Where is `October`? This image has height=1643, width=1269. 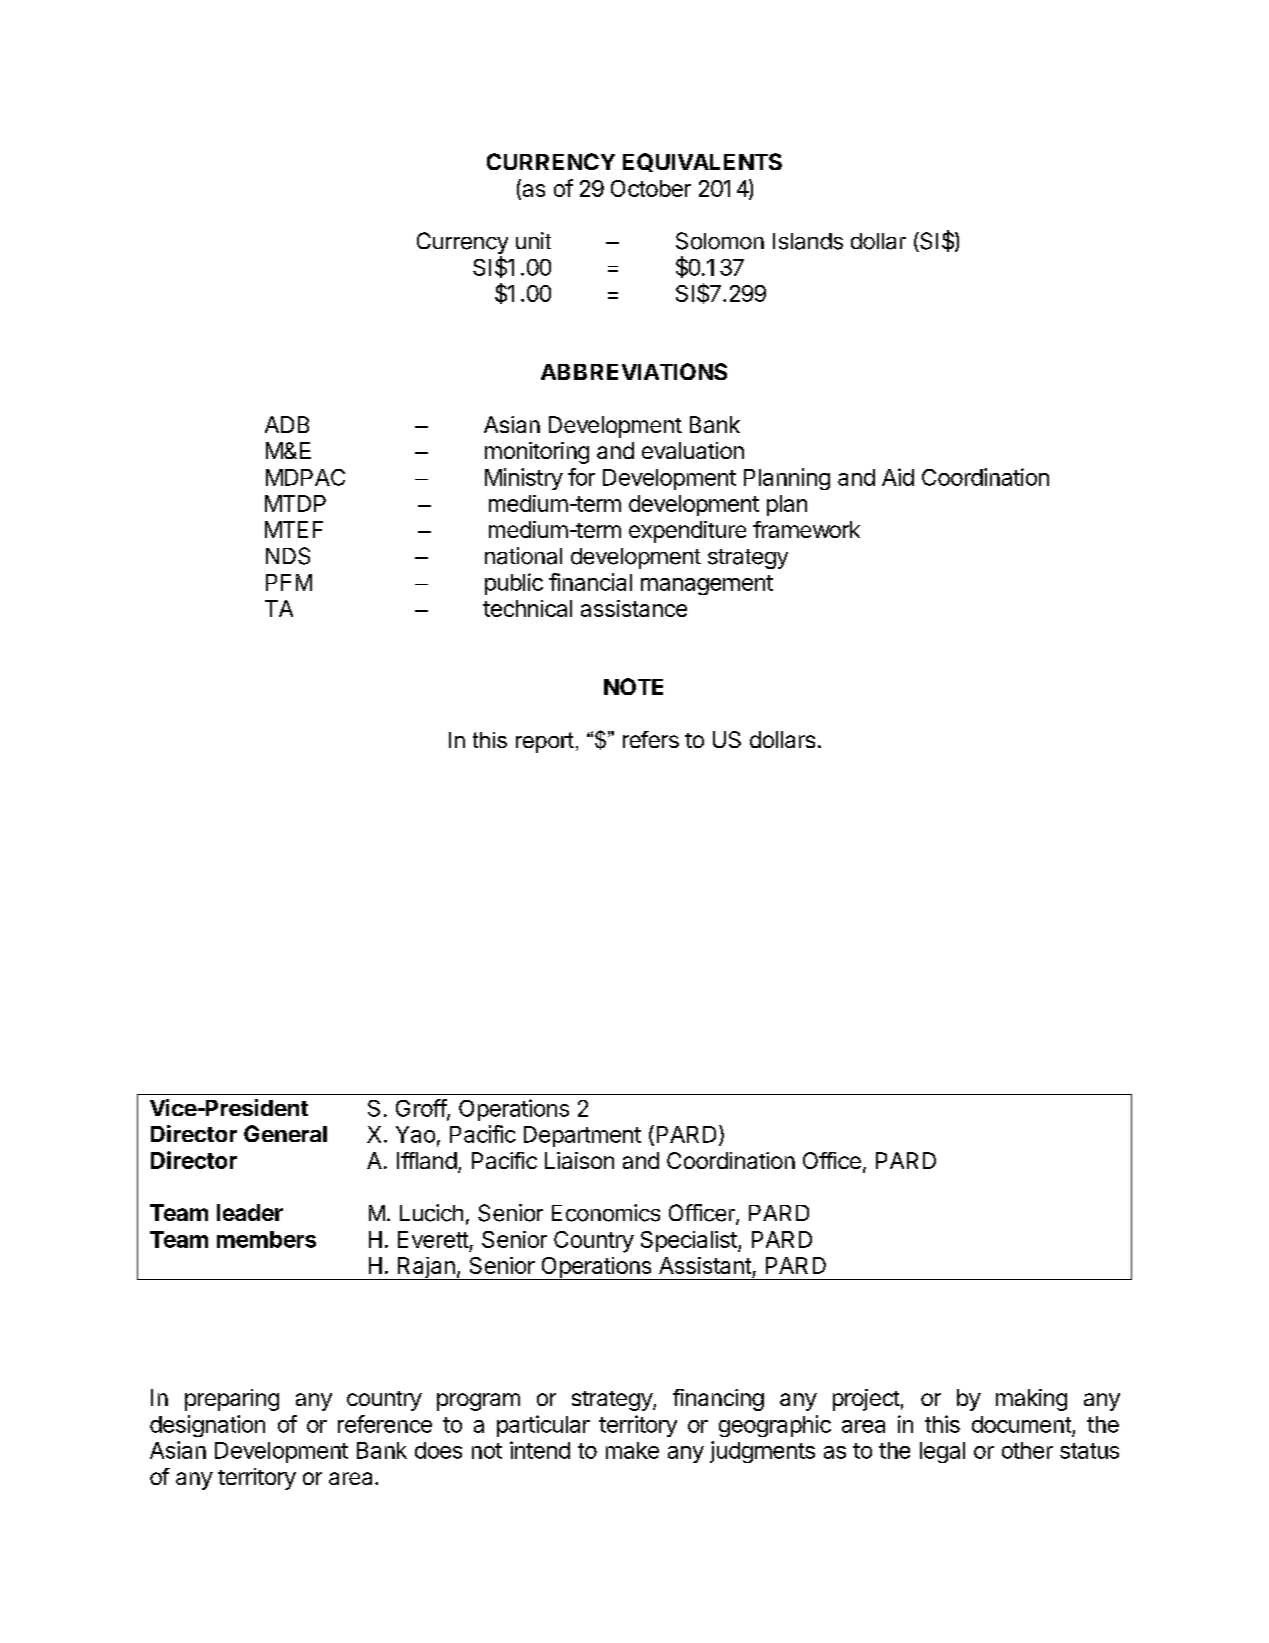 October is located at coordinates (651, 188).
